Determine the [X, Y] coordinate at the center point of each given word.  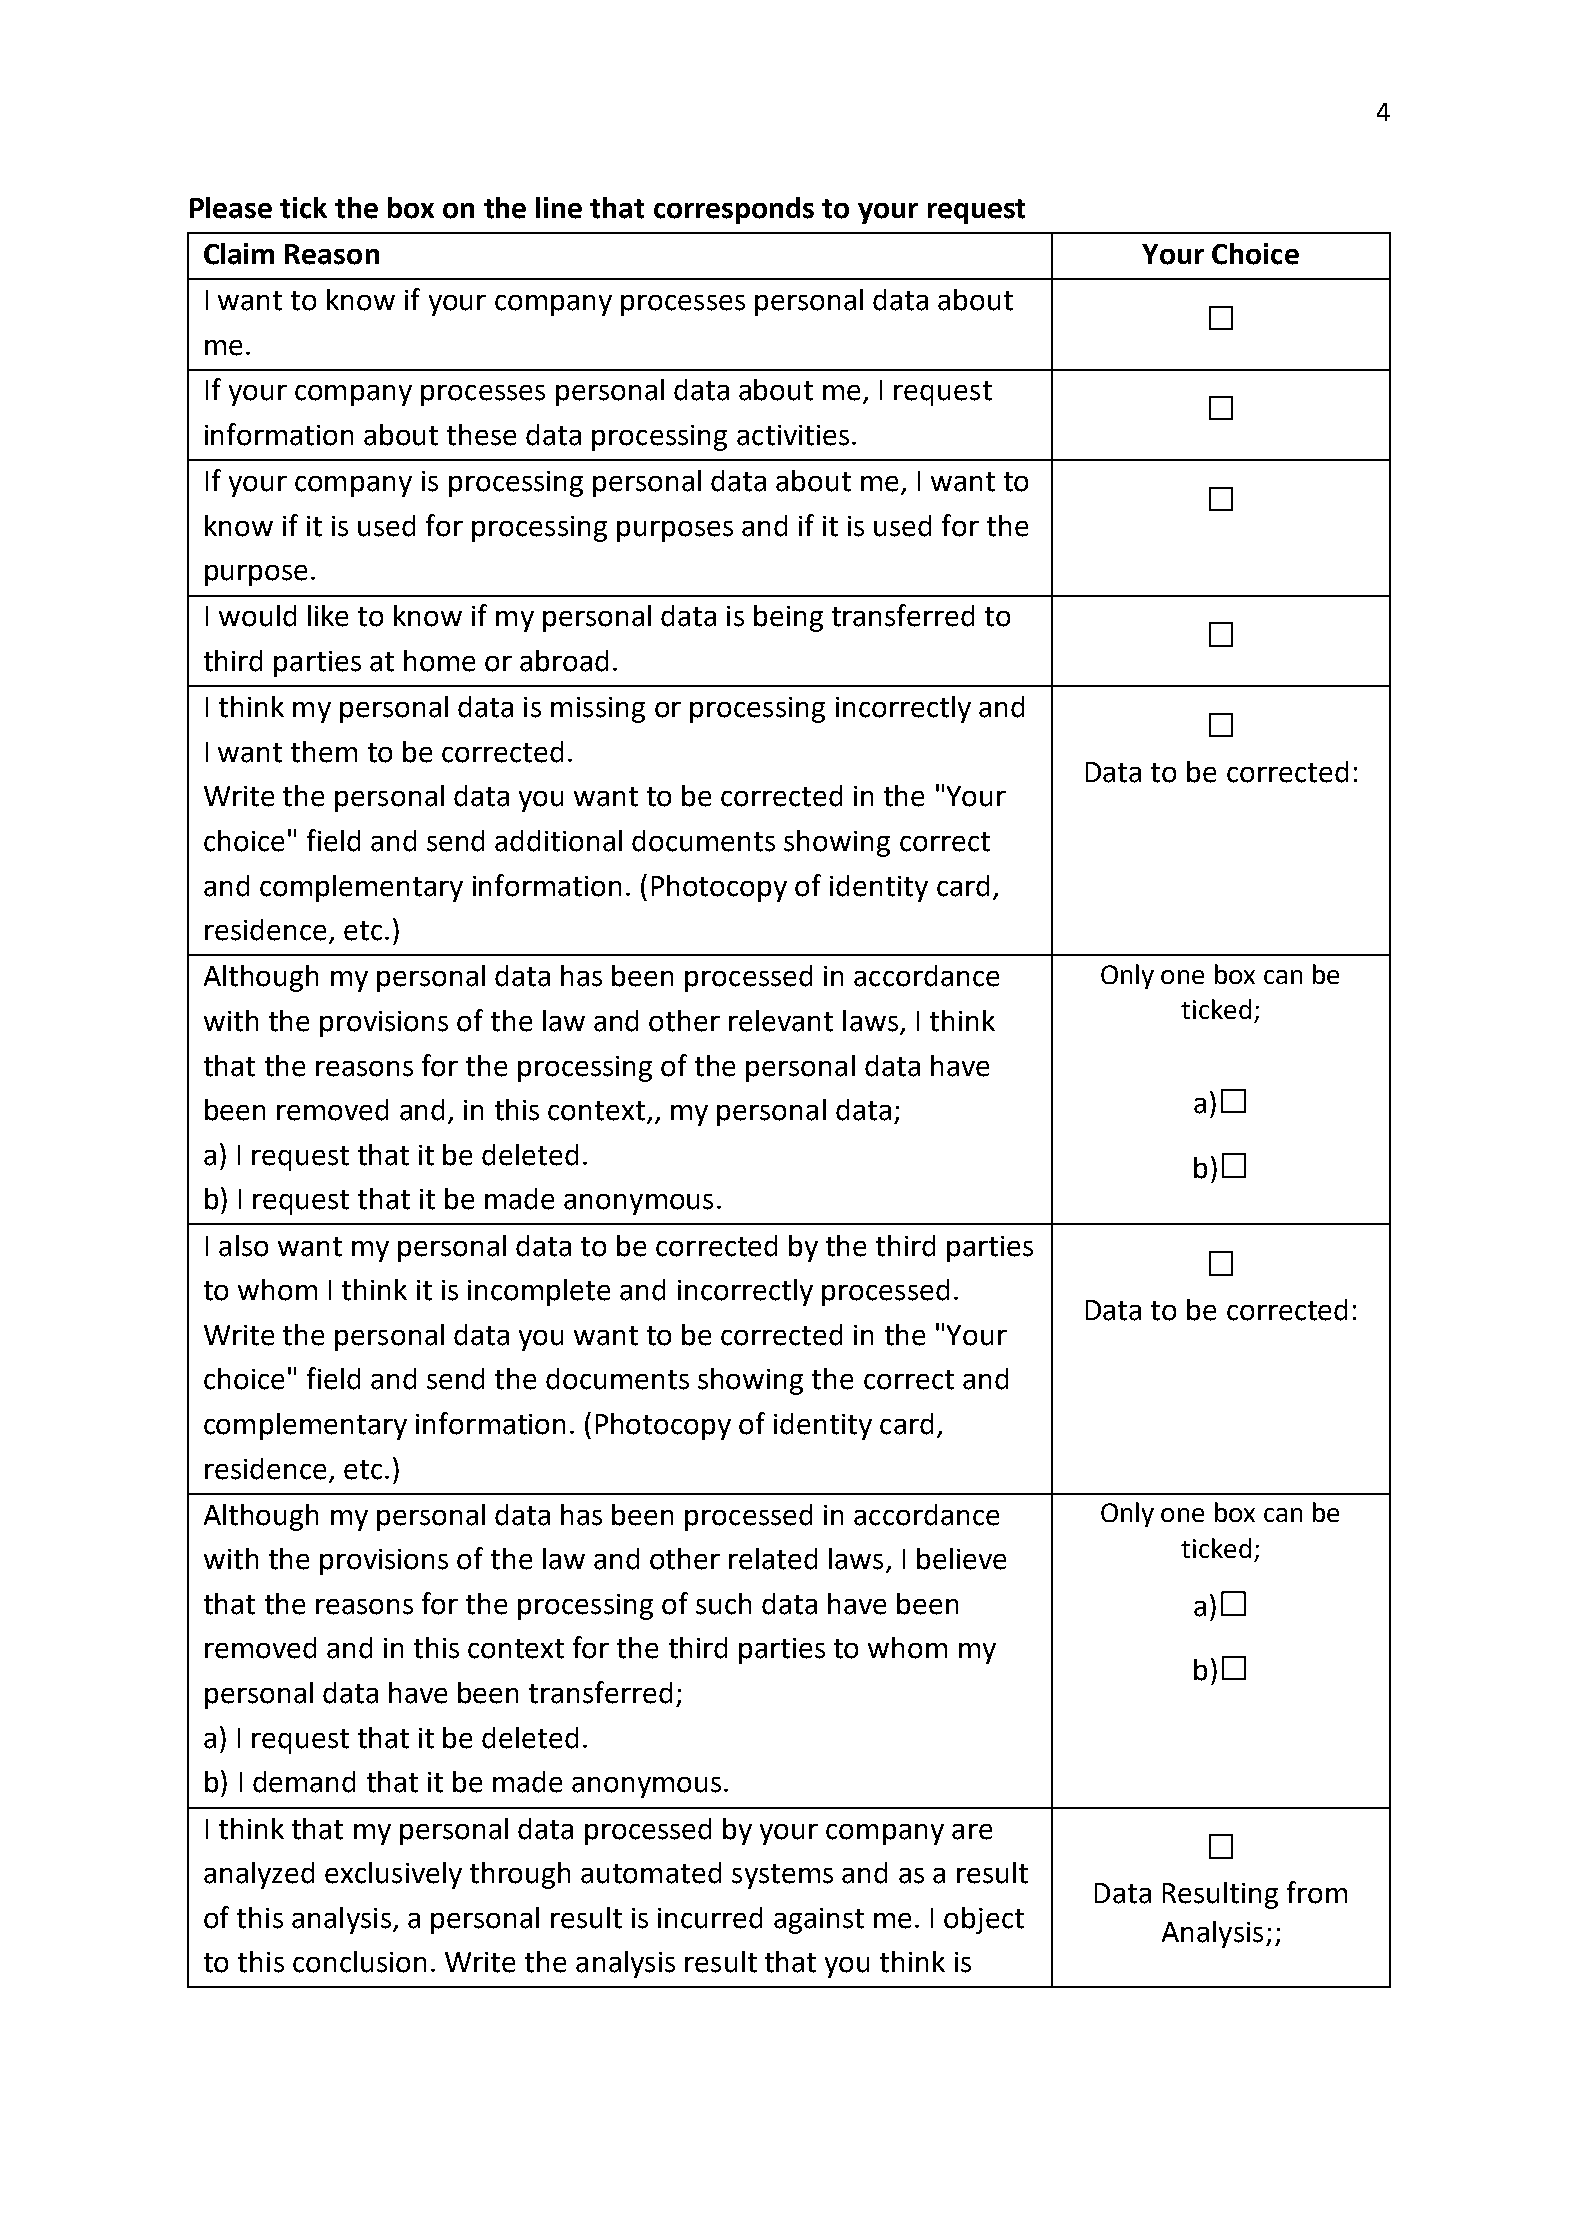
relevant [781, 1021]
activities [793, 435]
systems [782, 1876]
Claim [239, 254]
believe [961, 1559]
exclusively [393, 1875]
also [243, 1246]
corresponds [734, 210]
